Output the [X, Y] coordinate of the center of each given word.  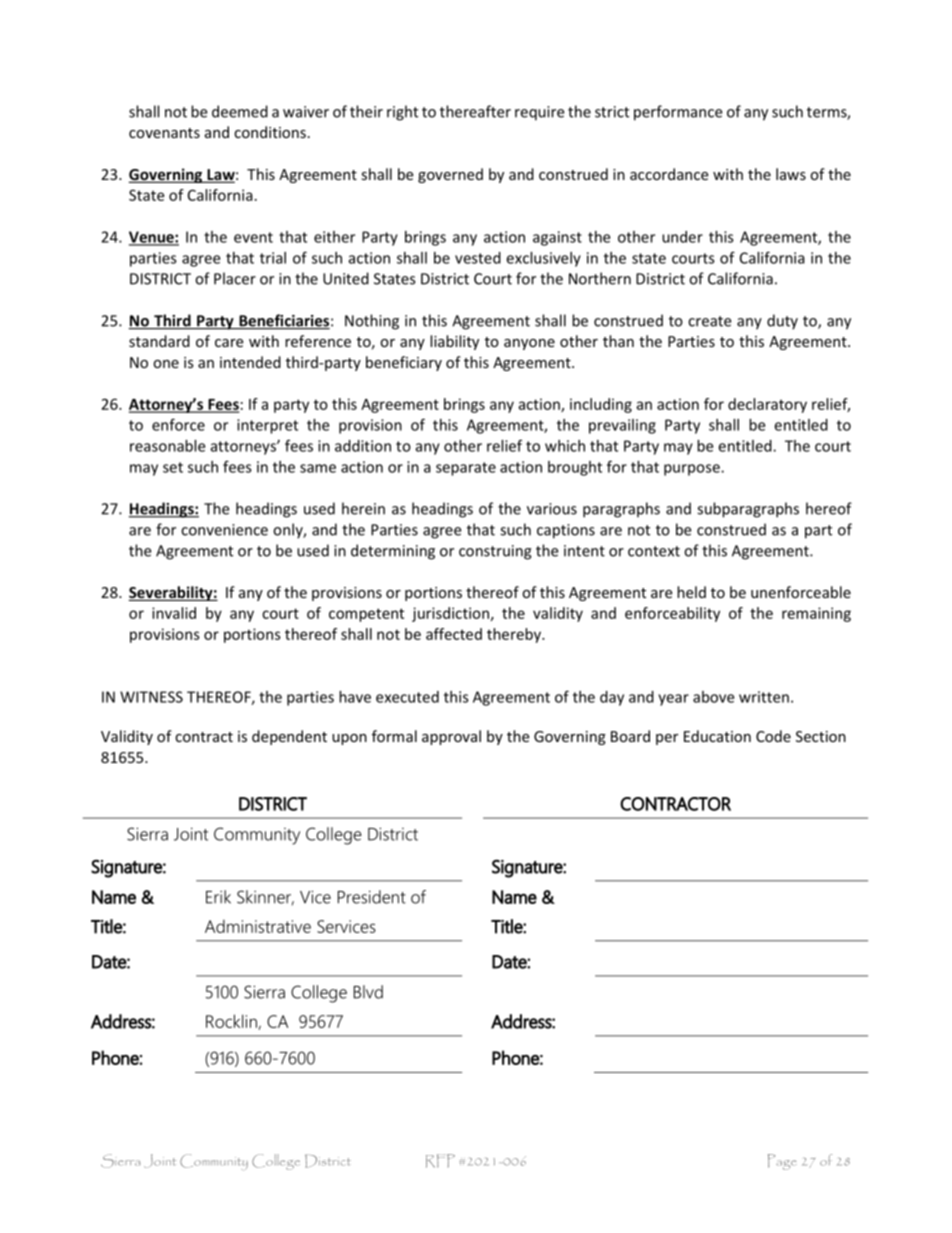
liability [454, 342]
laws [791, 174]
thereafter [475, 111]
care [229, 343]
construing [495, 552]
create [709, 321]
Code [773, 736]
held [691, 592]
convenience [224, 530]
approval [451, 737]
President [372, 897]
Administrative [258, 926]
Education [717, 736]
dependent [289, 737]
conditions [270, 132]
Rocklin [232, 1022]
